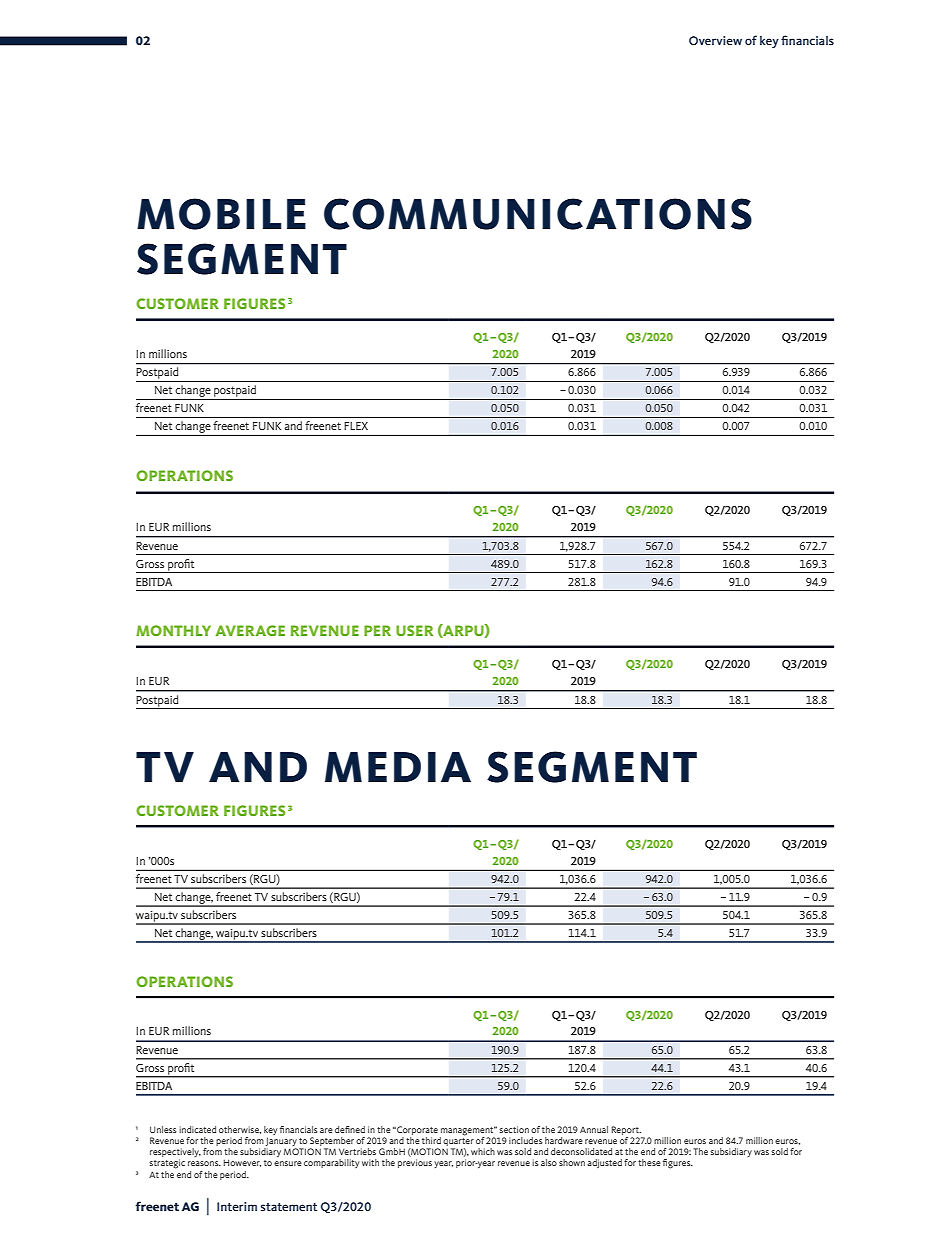 This document has height=1247, width=952. I want to click on MEDIA, so click(398, 767).
